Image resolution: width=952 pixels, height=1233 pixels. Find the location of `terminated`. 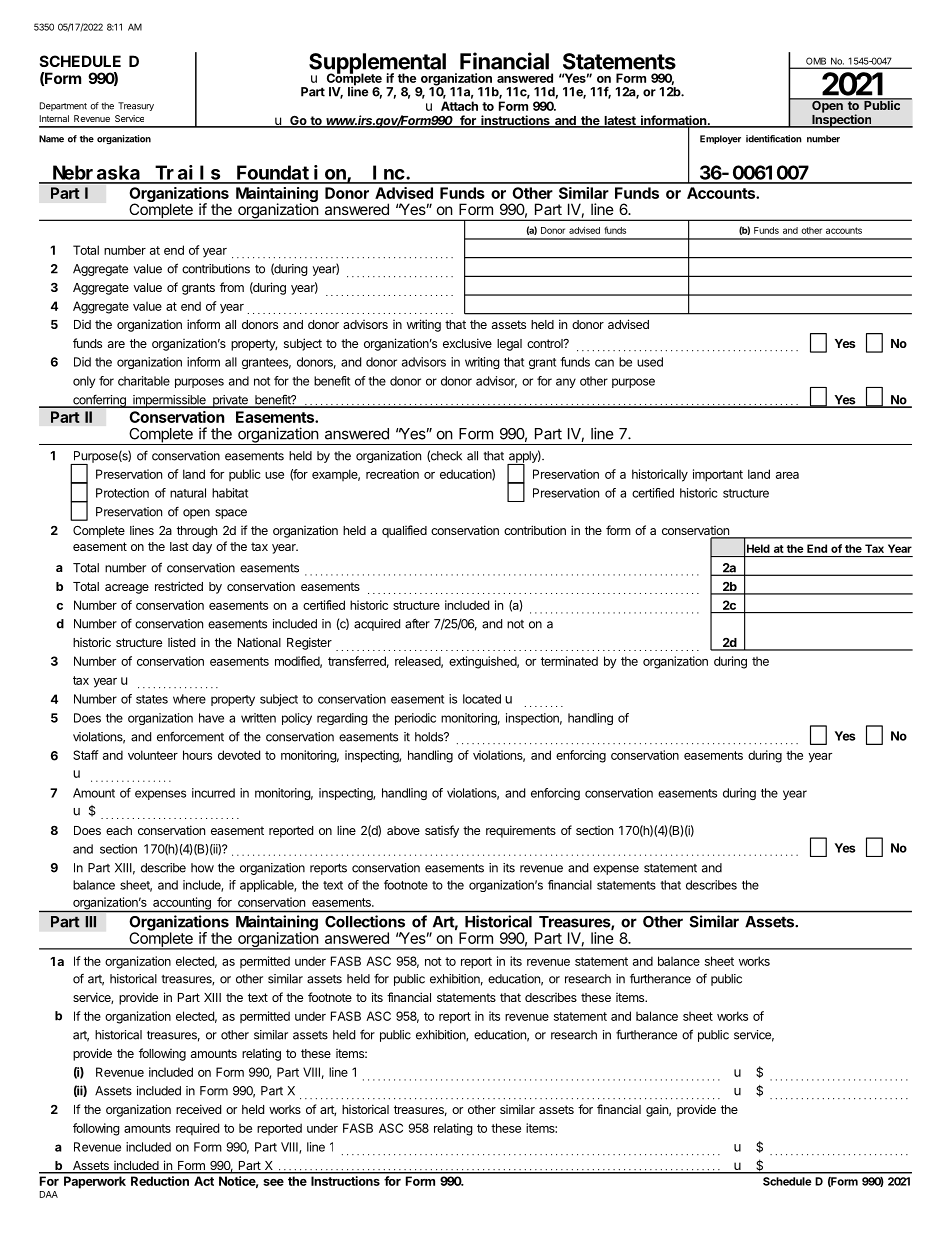

terminated is located at coordinates (569, 661).
